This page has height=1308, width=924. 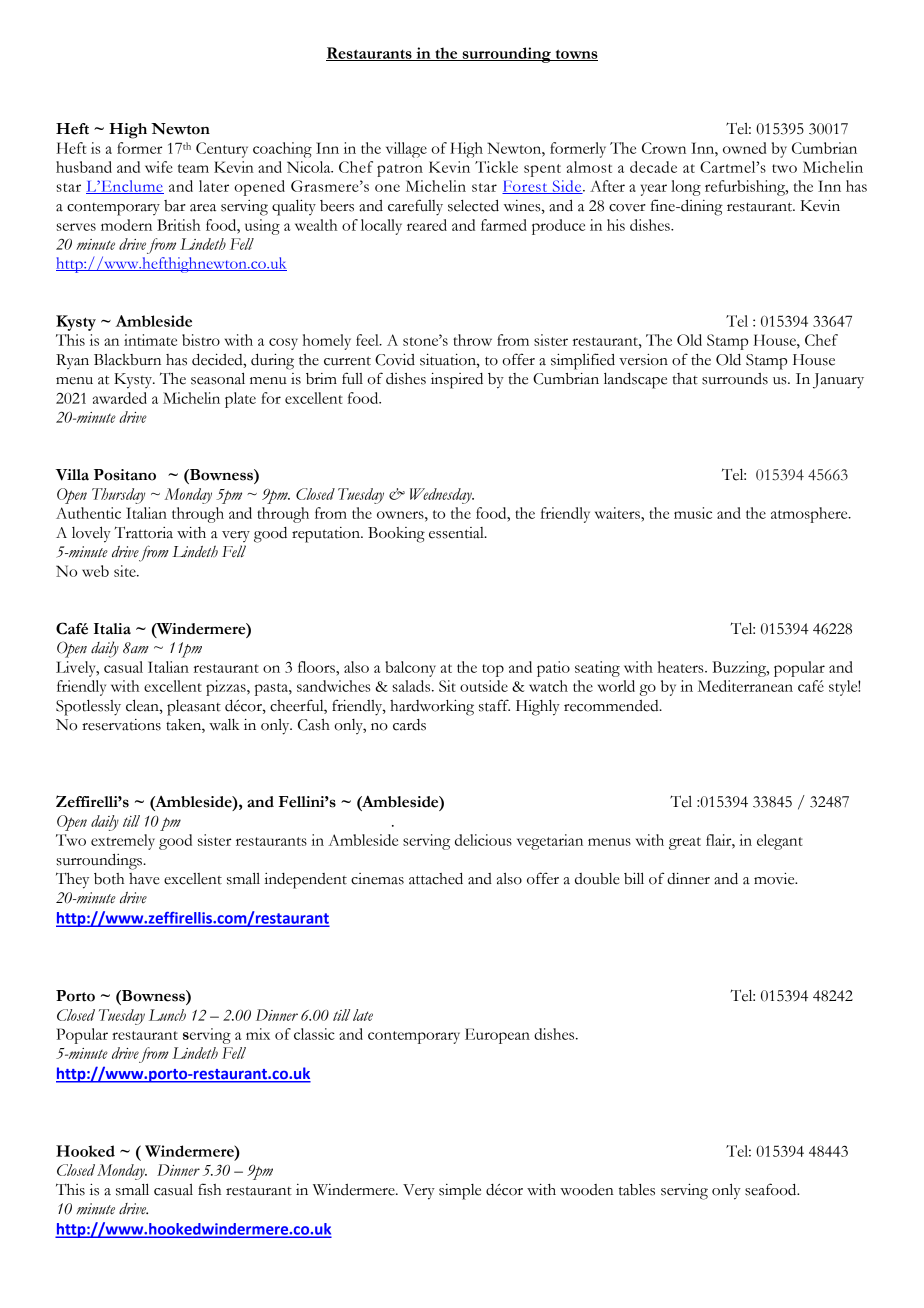 What do you see at coordinates (209, 1189) in the page?
I see `fish` at bounding box center [209, 1189].
